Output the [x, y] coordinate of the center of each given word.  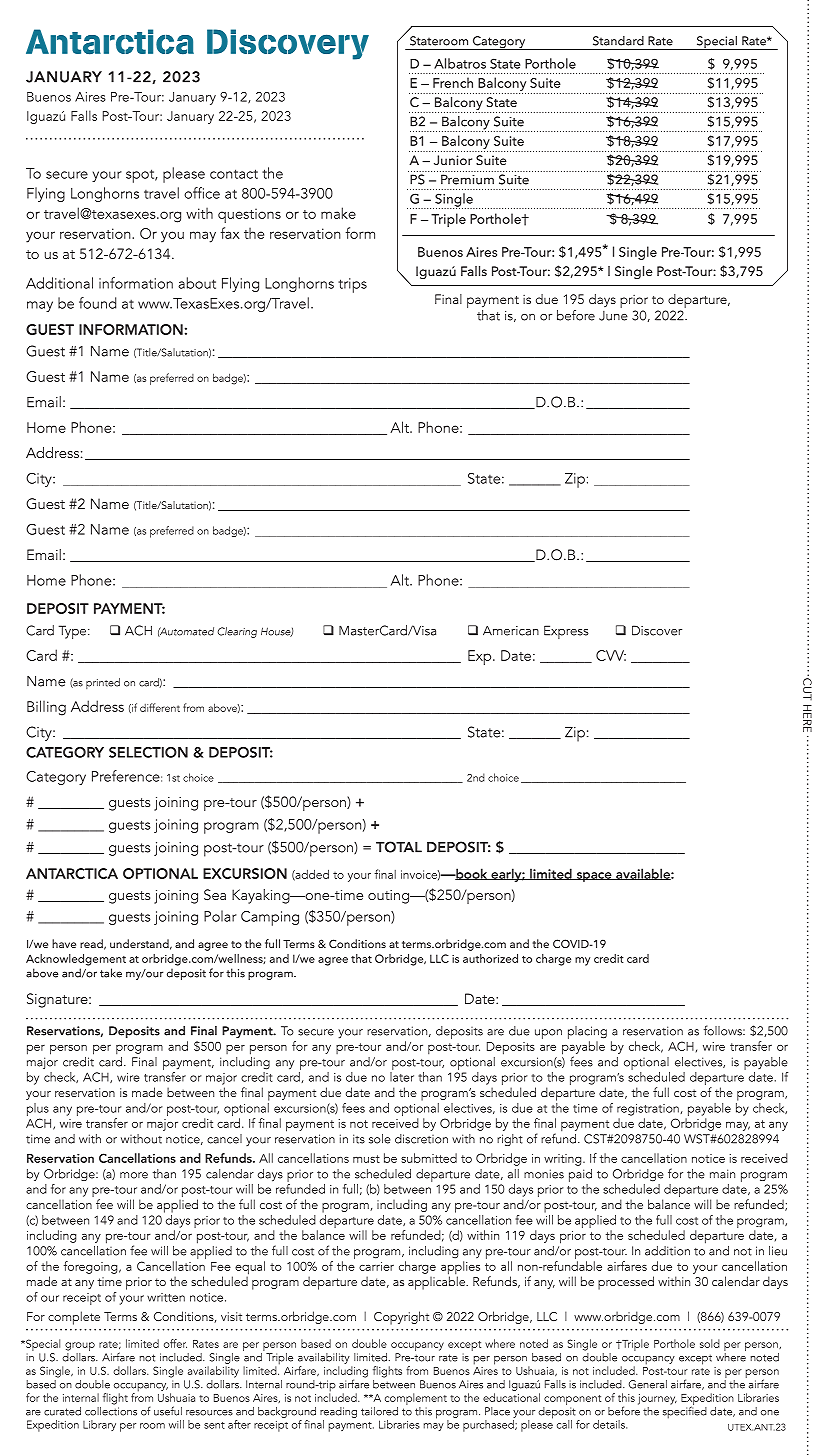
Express [566, 632]
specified [685, 1411]
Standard [618, 41]
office [202, 193]
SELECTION [148, 752]
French [453, 82]
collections [111, 1410]
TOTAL [399, 847]
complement [416, 1399]
